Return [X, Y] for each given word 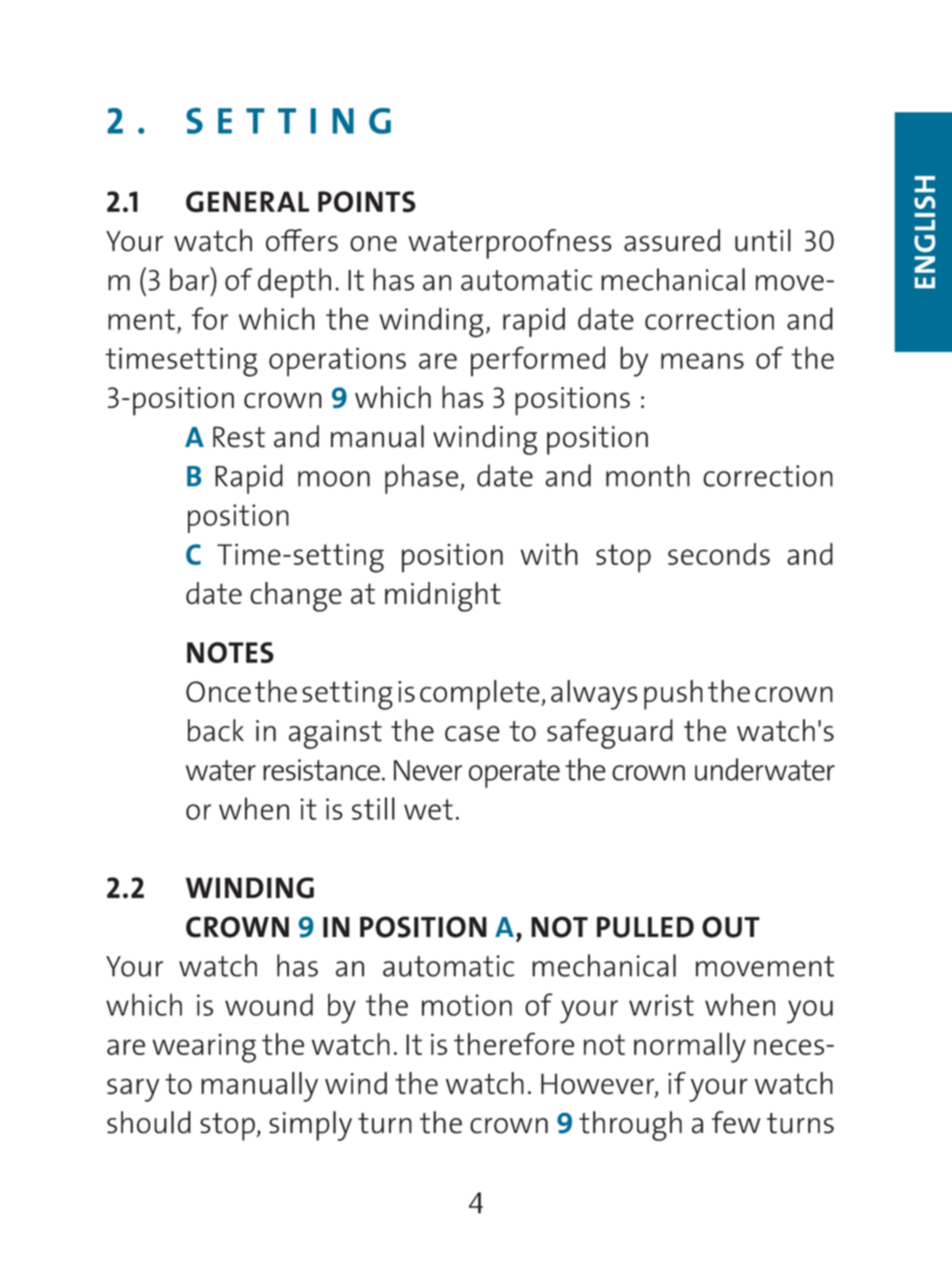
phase [421, 479]
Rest [239, 437]
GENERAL [247, 202]
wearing [204, 1048]
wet [428, 809]
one [373, 244]
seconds [719, 554]
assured [672, 240]
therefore [514, 1043]
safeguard [610, 734]
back [216, 730]
